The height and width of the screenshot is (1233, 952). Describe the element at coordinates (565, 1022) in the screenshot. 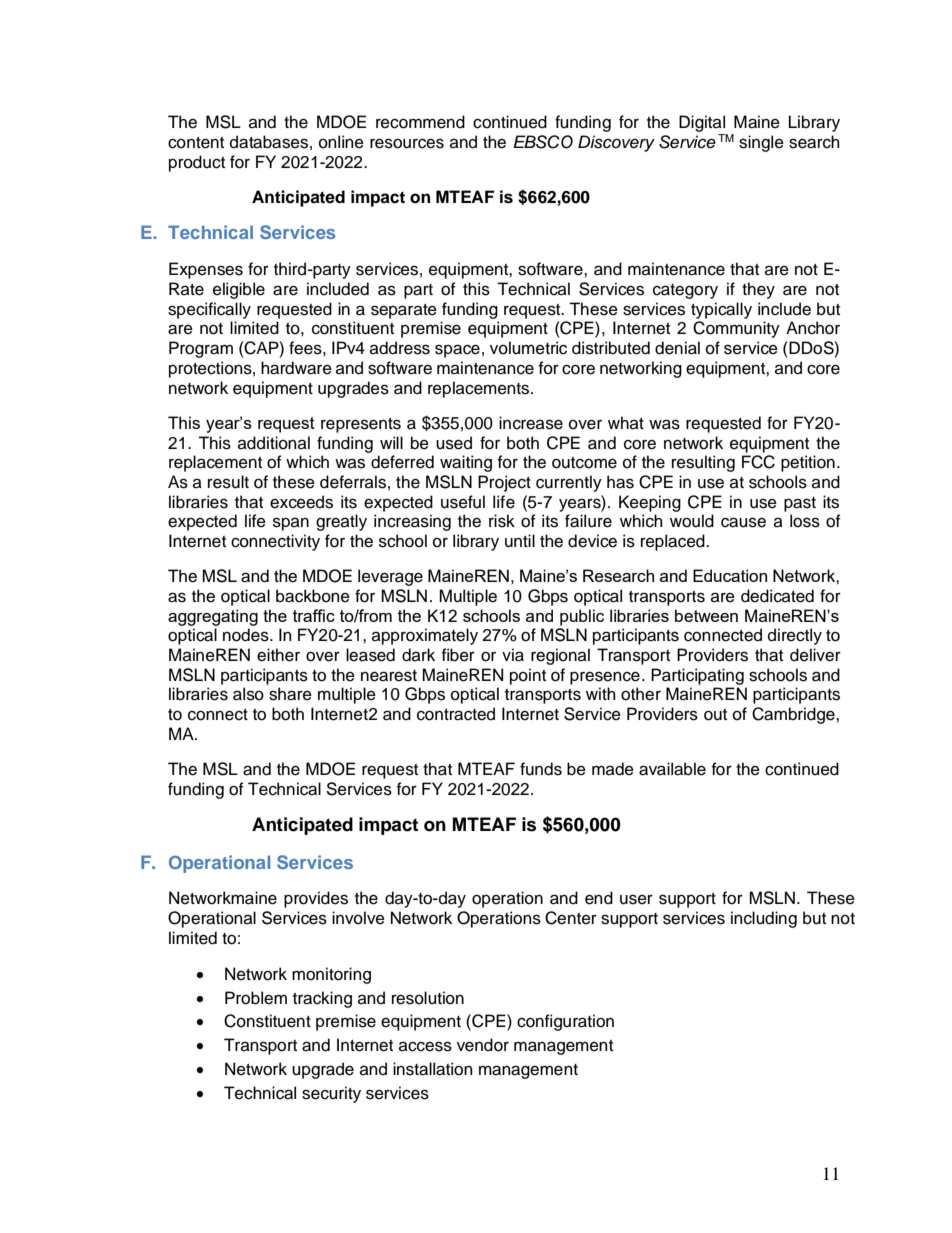

I see `configuration` at that location.
